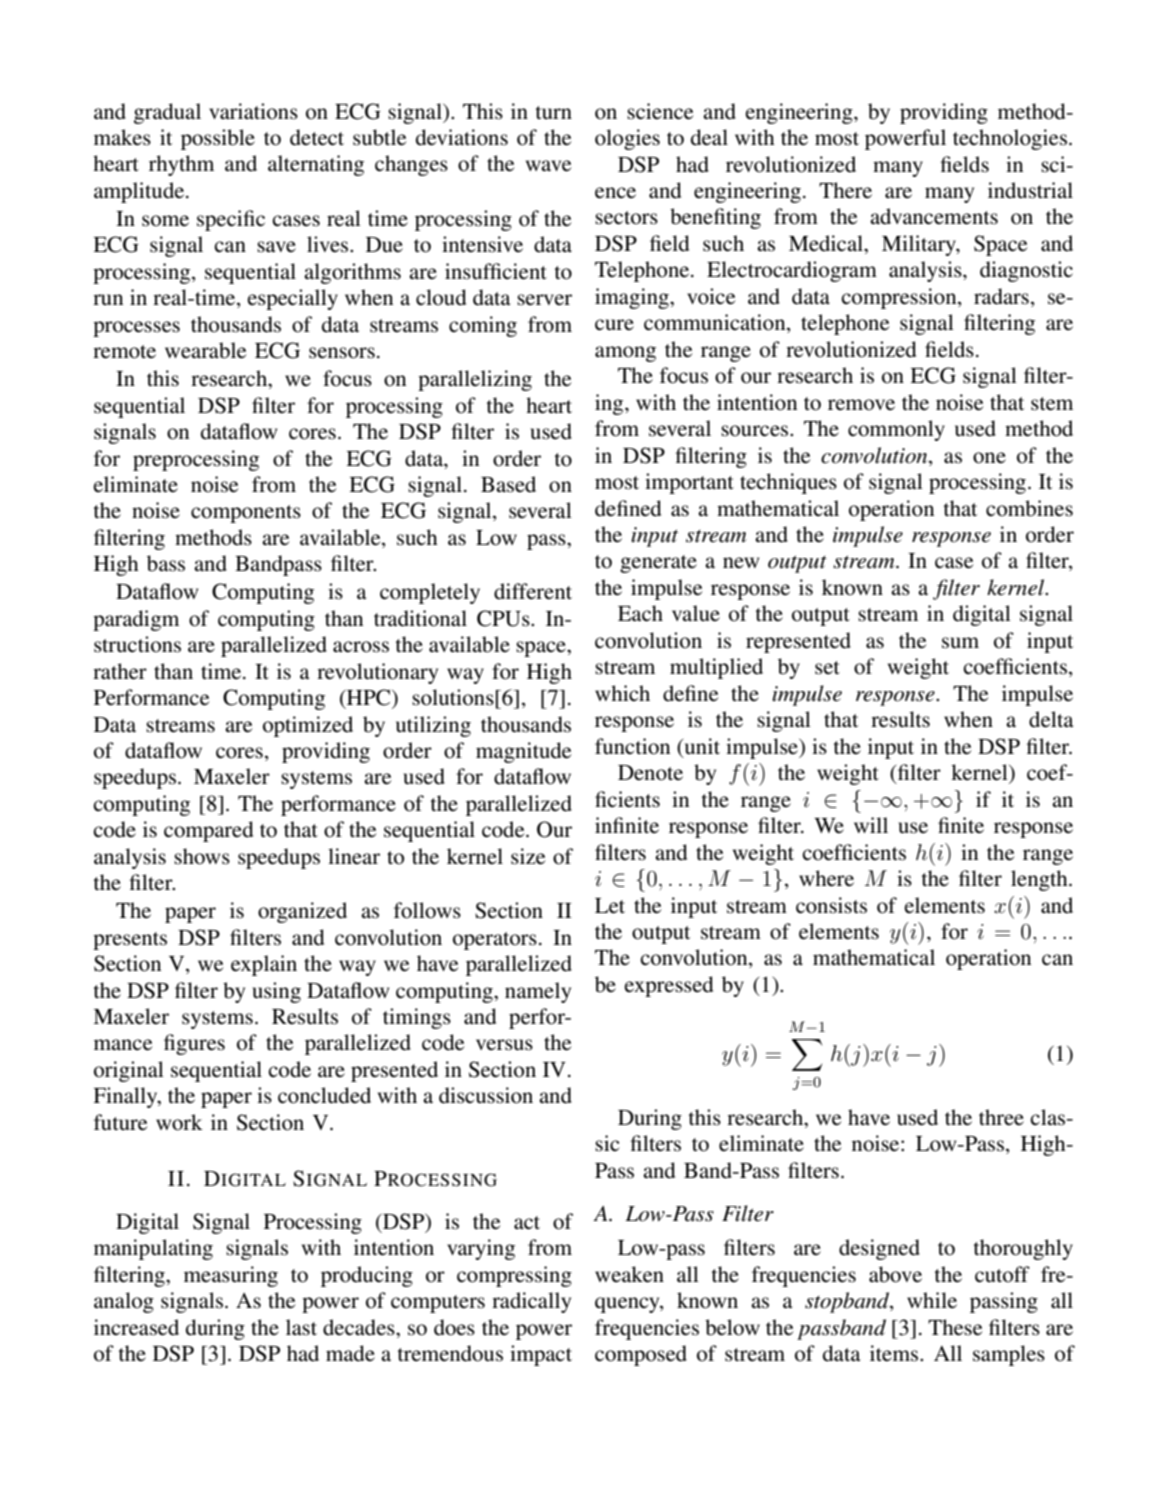 This screenshot has width=1167, height=1510. Describe the element at coordinates (548, 166) in the screenshot. I see `wave` at that location.
